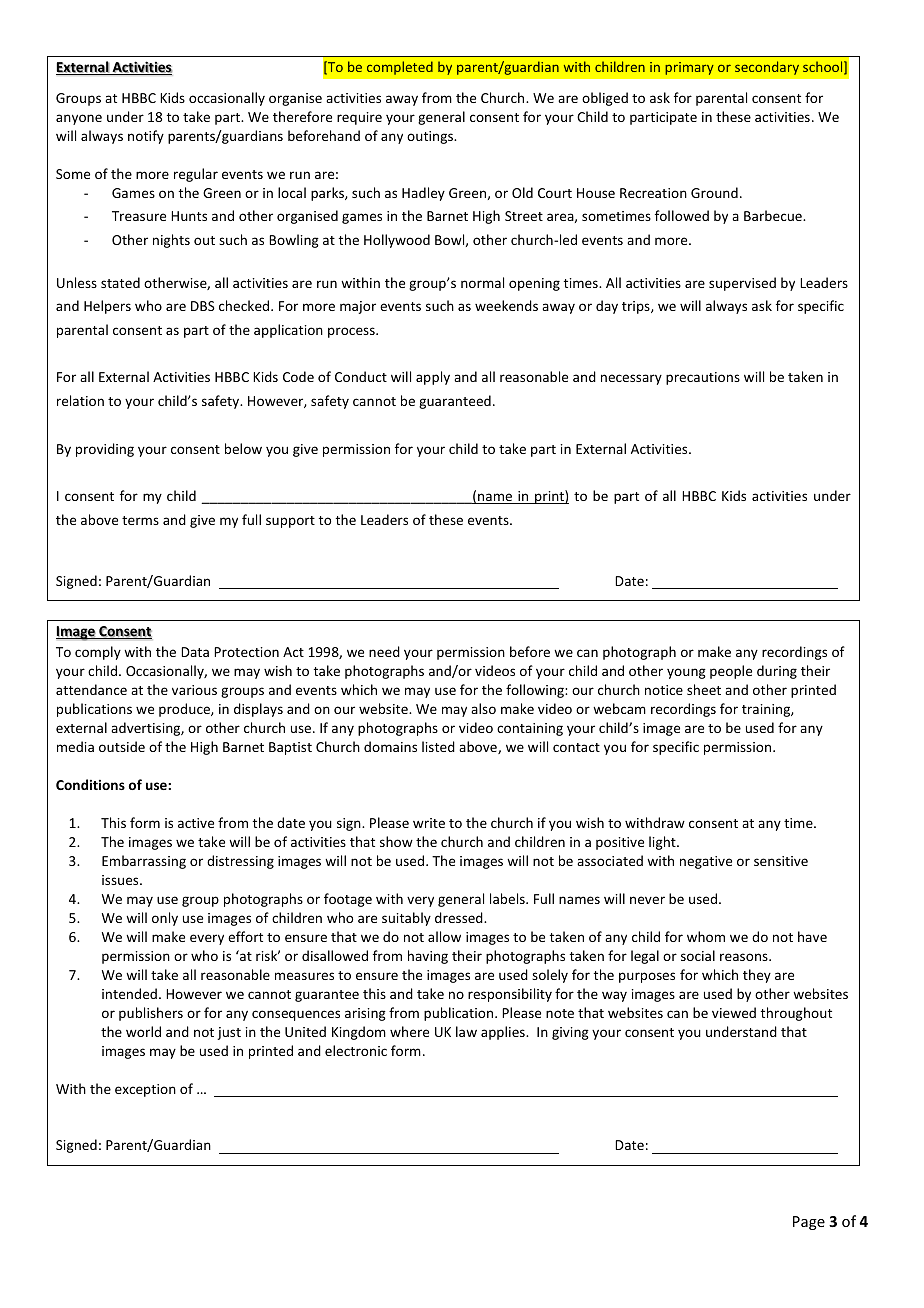 This screenshot has width=924, height=1308. Describe the element at coordinates (703, 378) in the screenshot. I see `precautions` at that location.
